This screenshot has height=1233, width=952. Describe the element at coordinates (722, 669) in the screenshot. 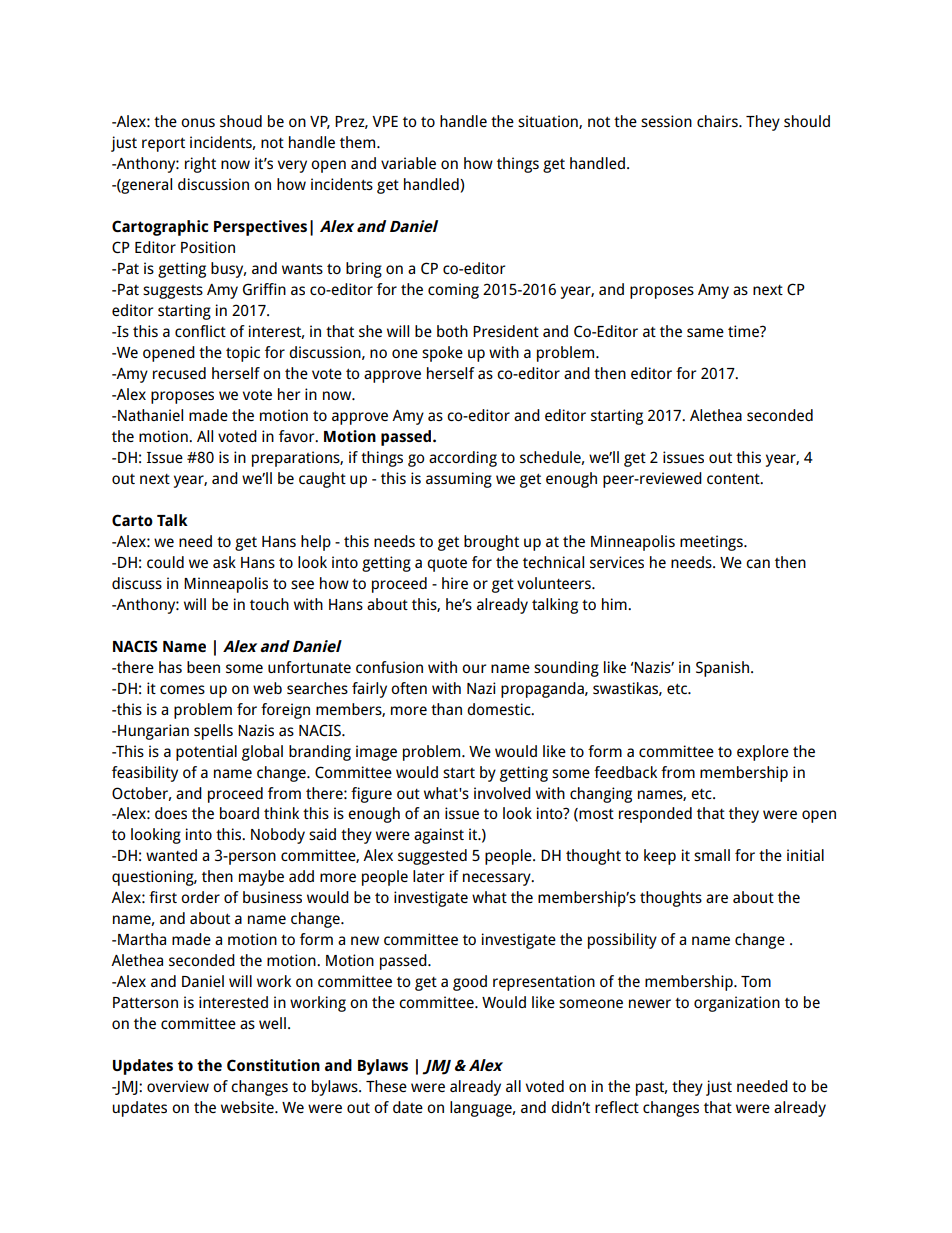

I see `Spanish` at that location.
